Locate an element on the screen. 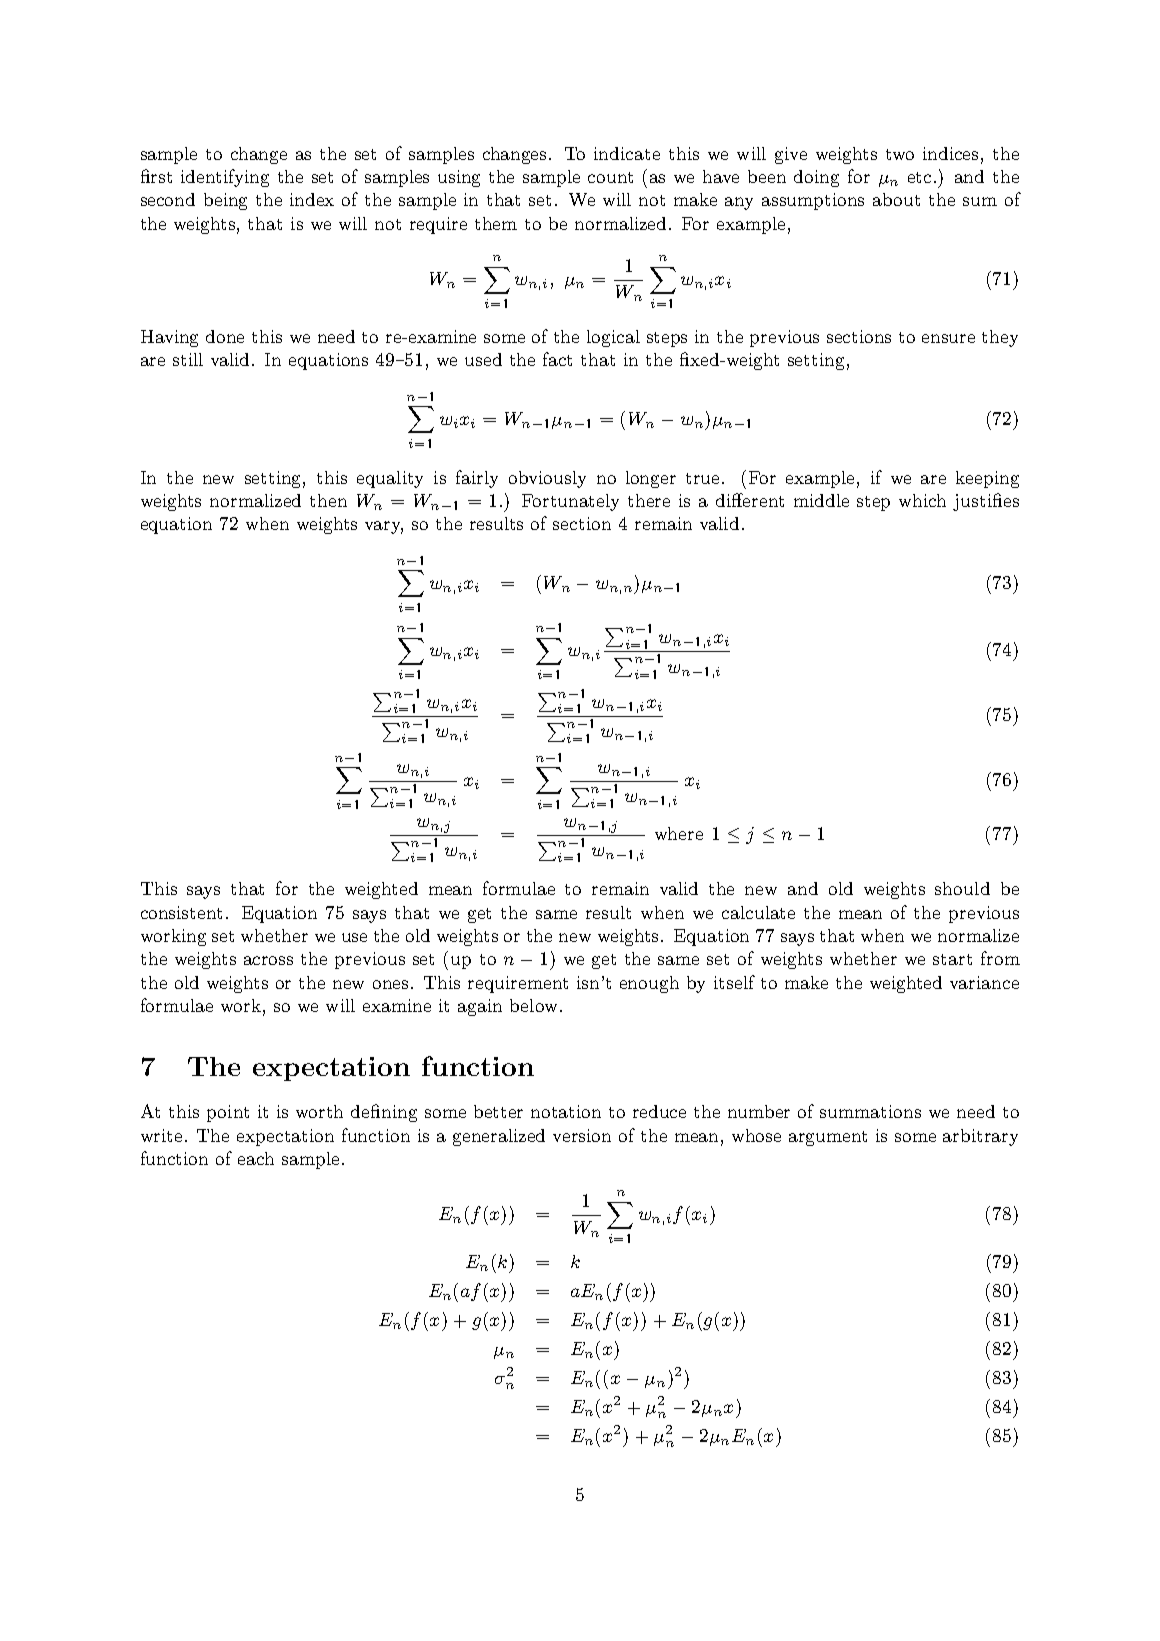  version is located at coordinates (582, 1135).
